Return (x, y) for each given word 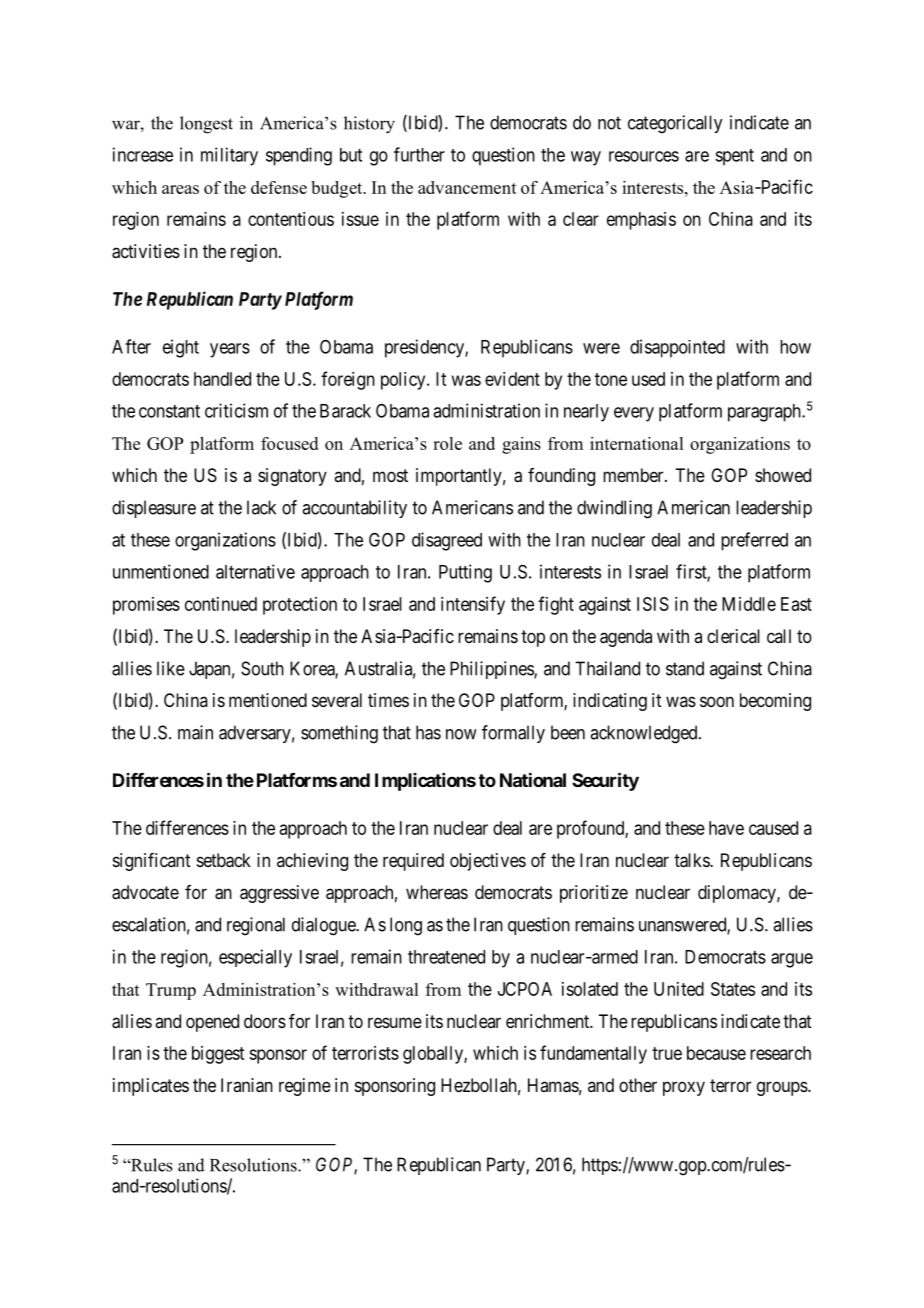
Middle (749, 604)
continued (221, 604)
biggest (218, 1055)
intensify (473, 605)
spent (734, 157)
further (419, 154)
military (229, 156)
